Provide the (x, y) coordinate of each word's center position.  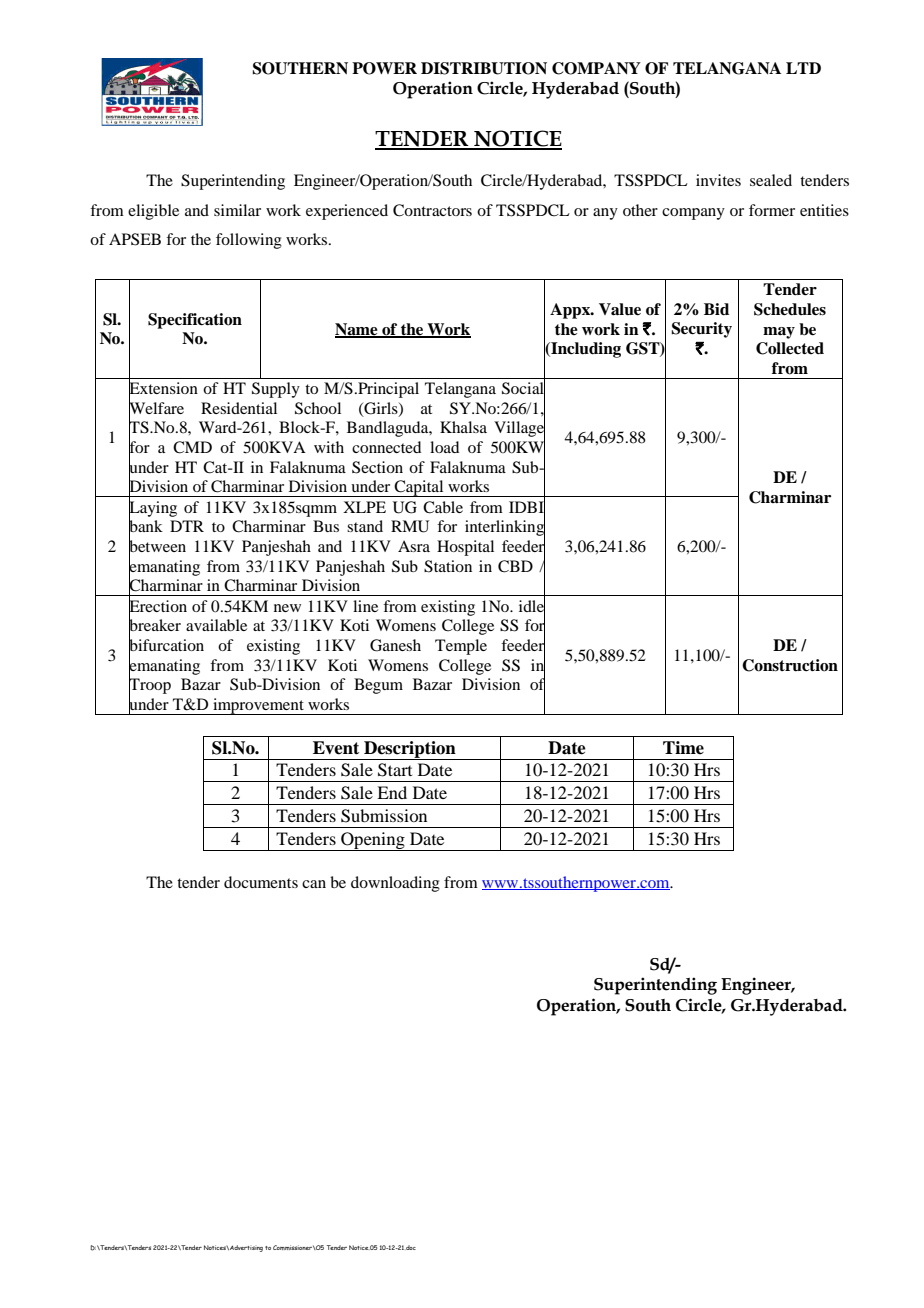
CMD (192, 447)
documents (261, 882)
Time (683, 748)
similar (237, 210)
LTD (803, 68)
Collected (790, 348)
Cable (443, 507)
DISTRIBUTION (484, 68)
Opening (373, 841)
